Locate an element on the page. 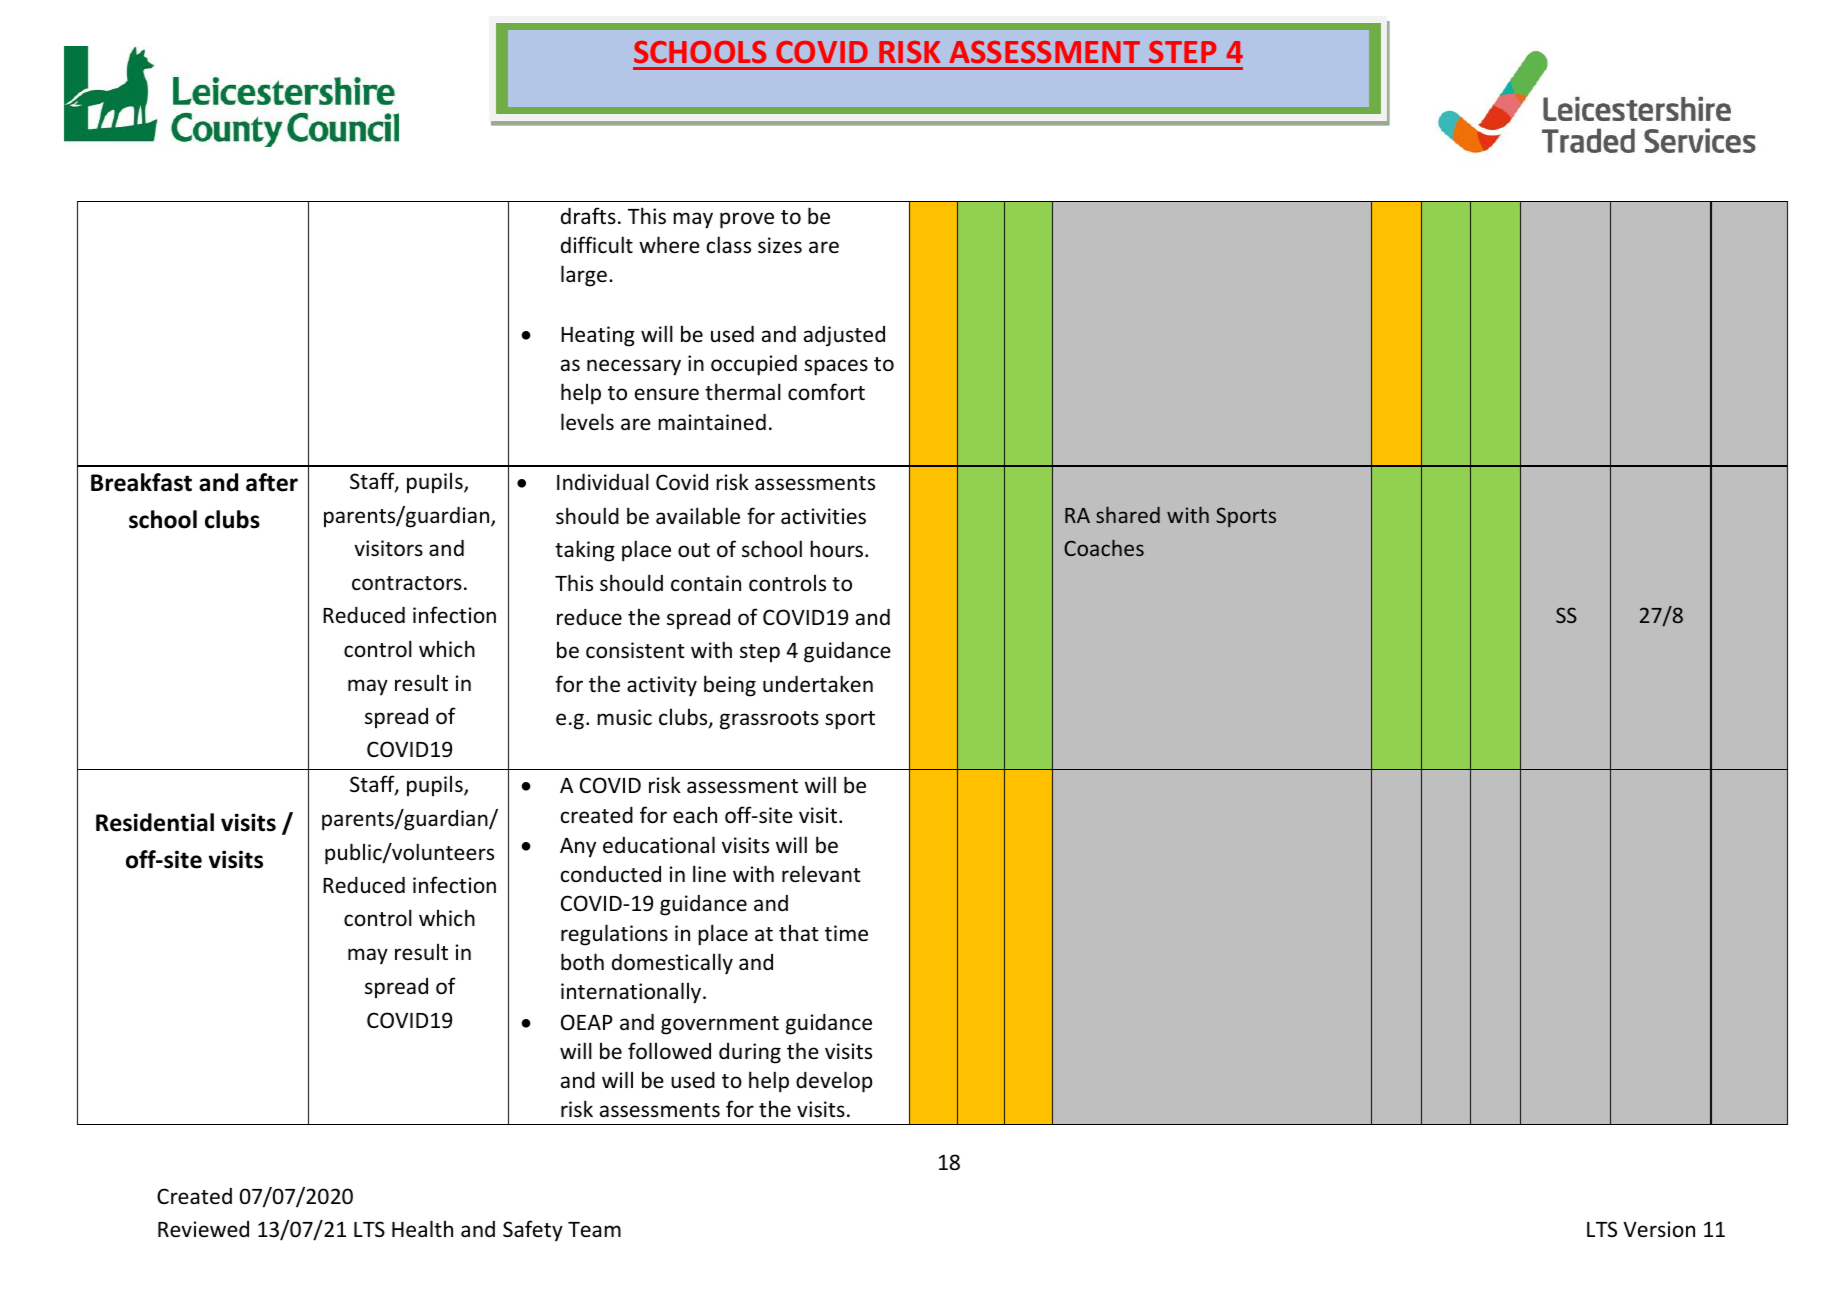 The height and width of the page is (1294, 1830). Coaches is located at coordinates (1104, 548).
